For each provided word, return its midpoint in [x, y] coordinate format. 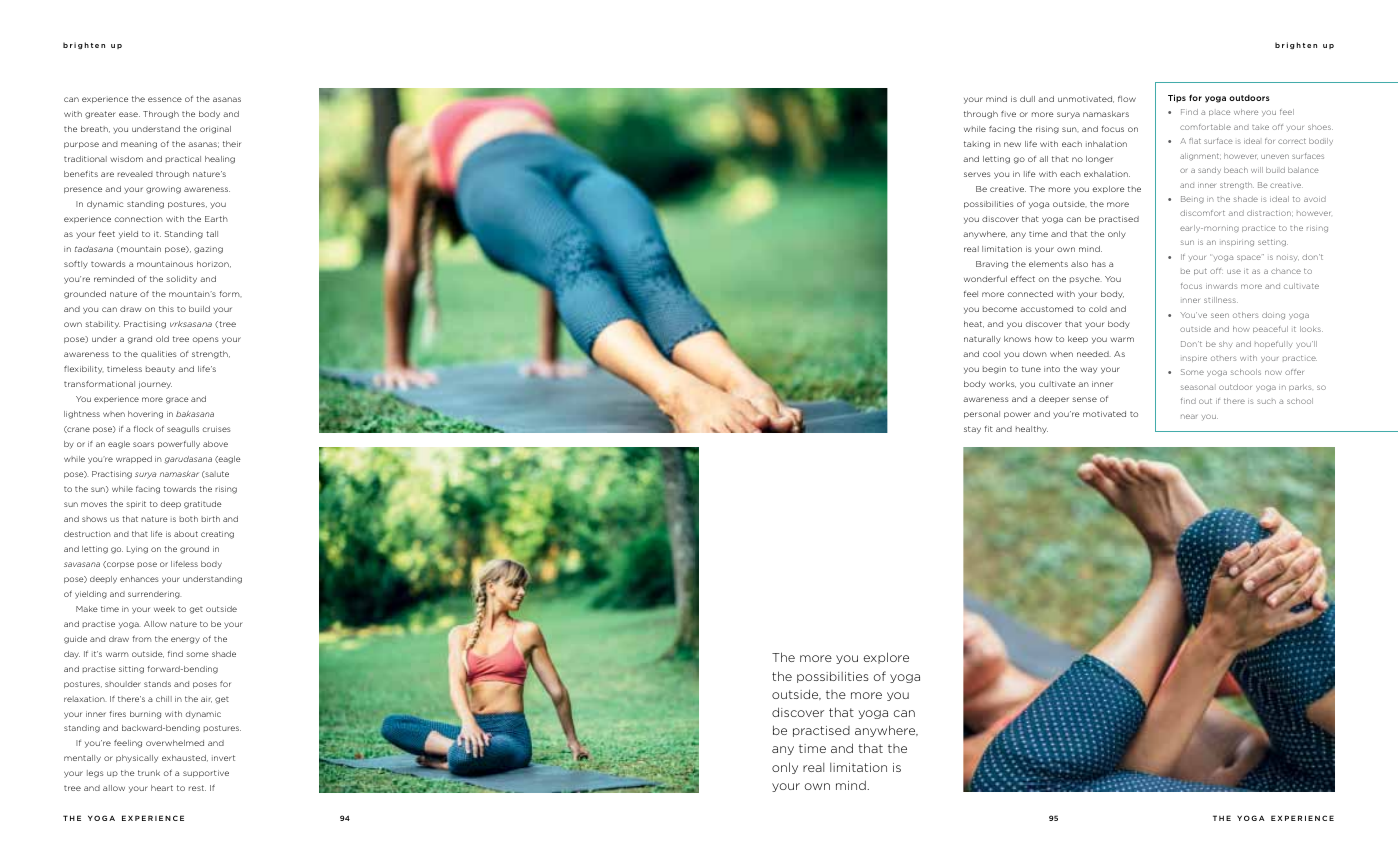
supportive [206, 773]
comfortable [1205, 127]
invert [223, 758]
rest [197, 788]
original [215, 130]
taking [977, 145]
